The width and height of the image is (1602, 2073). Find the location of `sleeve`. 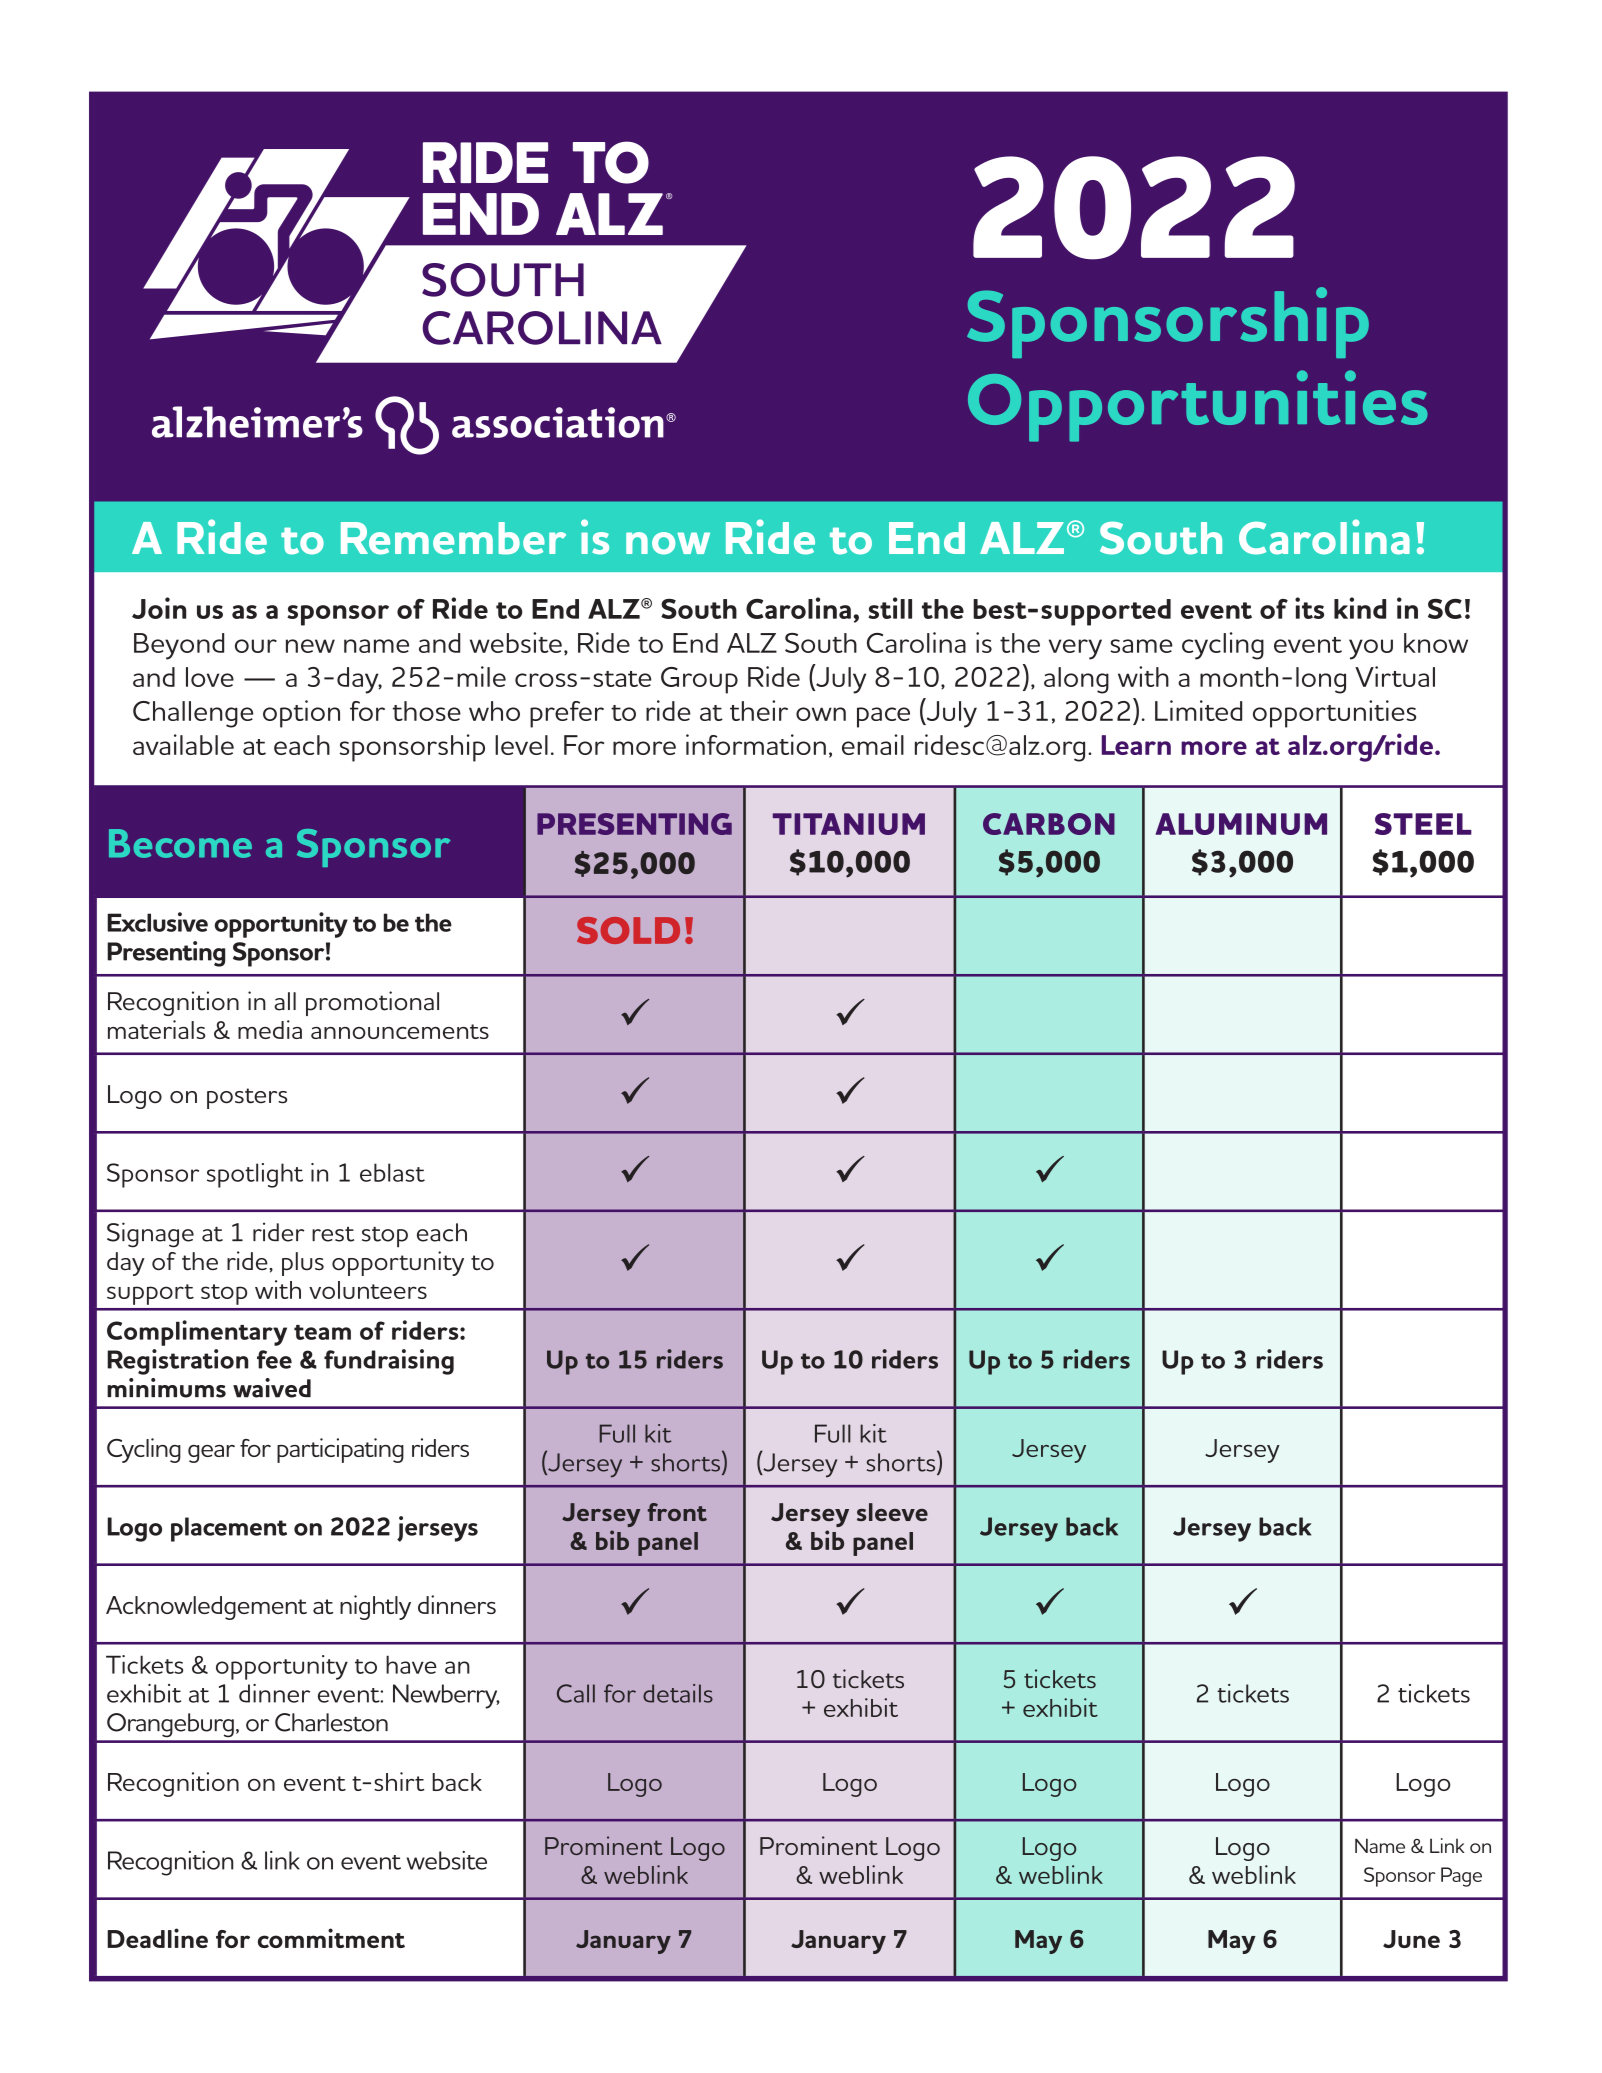

sleeve is located at coordinates (892, 1512).
